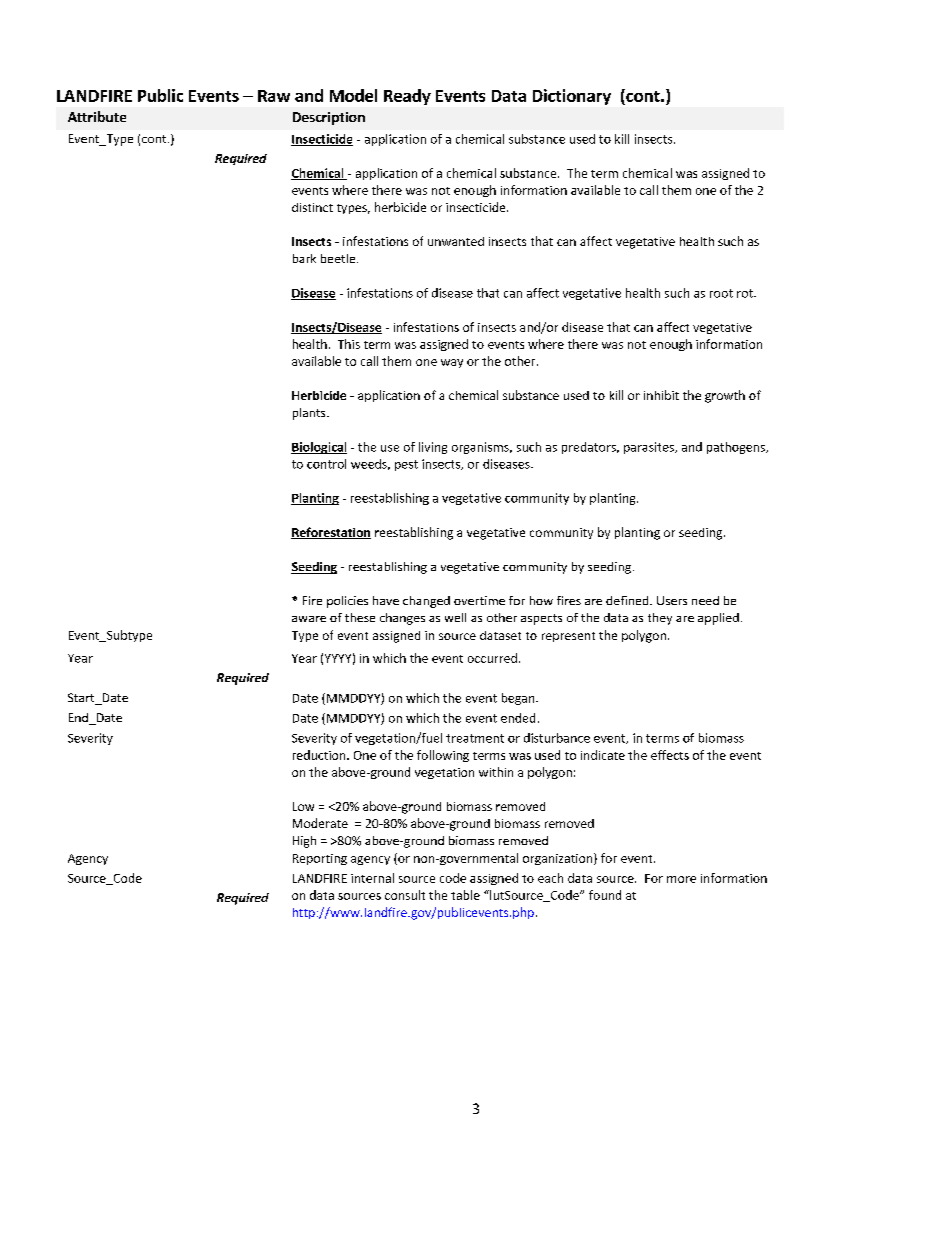  What do you see at coordinates (349, 344) in the image?
I see `This` at bounding box center [349, 344].
